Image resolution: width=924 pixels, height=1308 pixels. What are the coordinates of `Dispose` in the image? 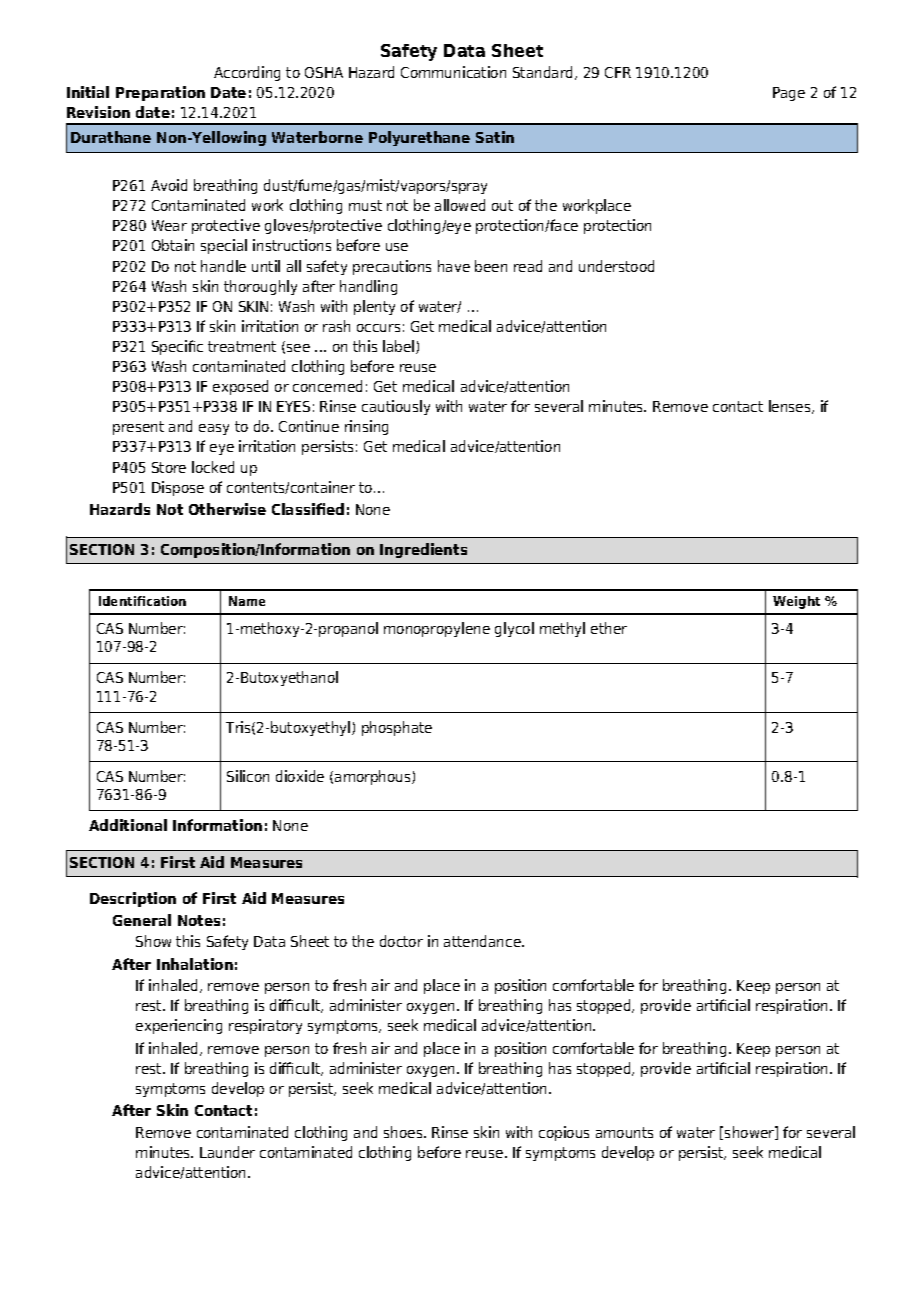 It's located at (178, 488).
